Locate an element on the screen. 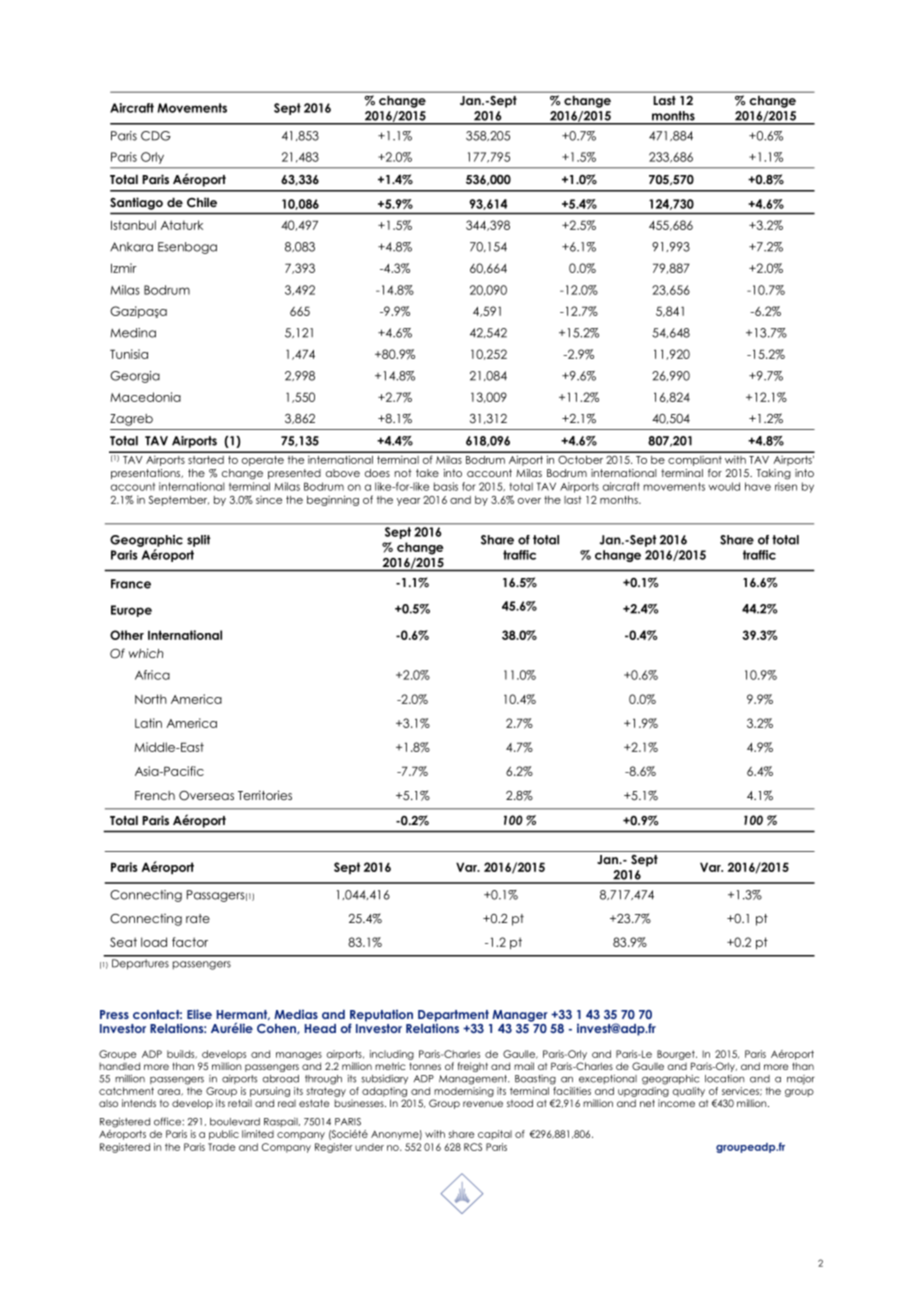 This screenshot has height=1307, width=924. Bourget is located at coordinates (677, 1055).
